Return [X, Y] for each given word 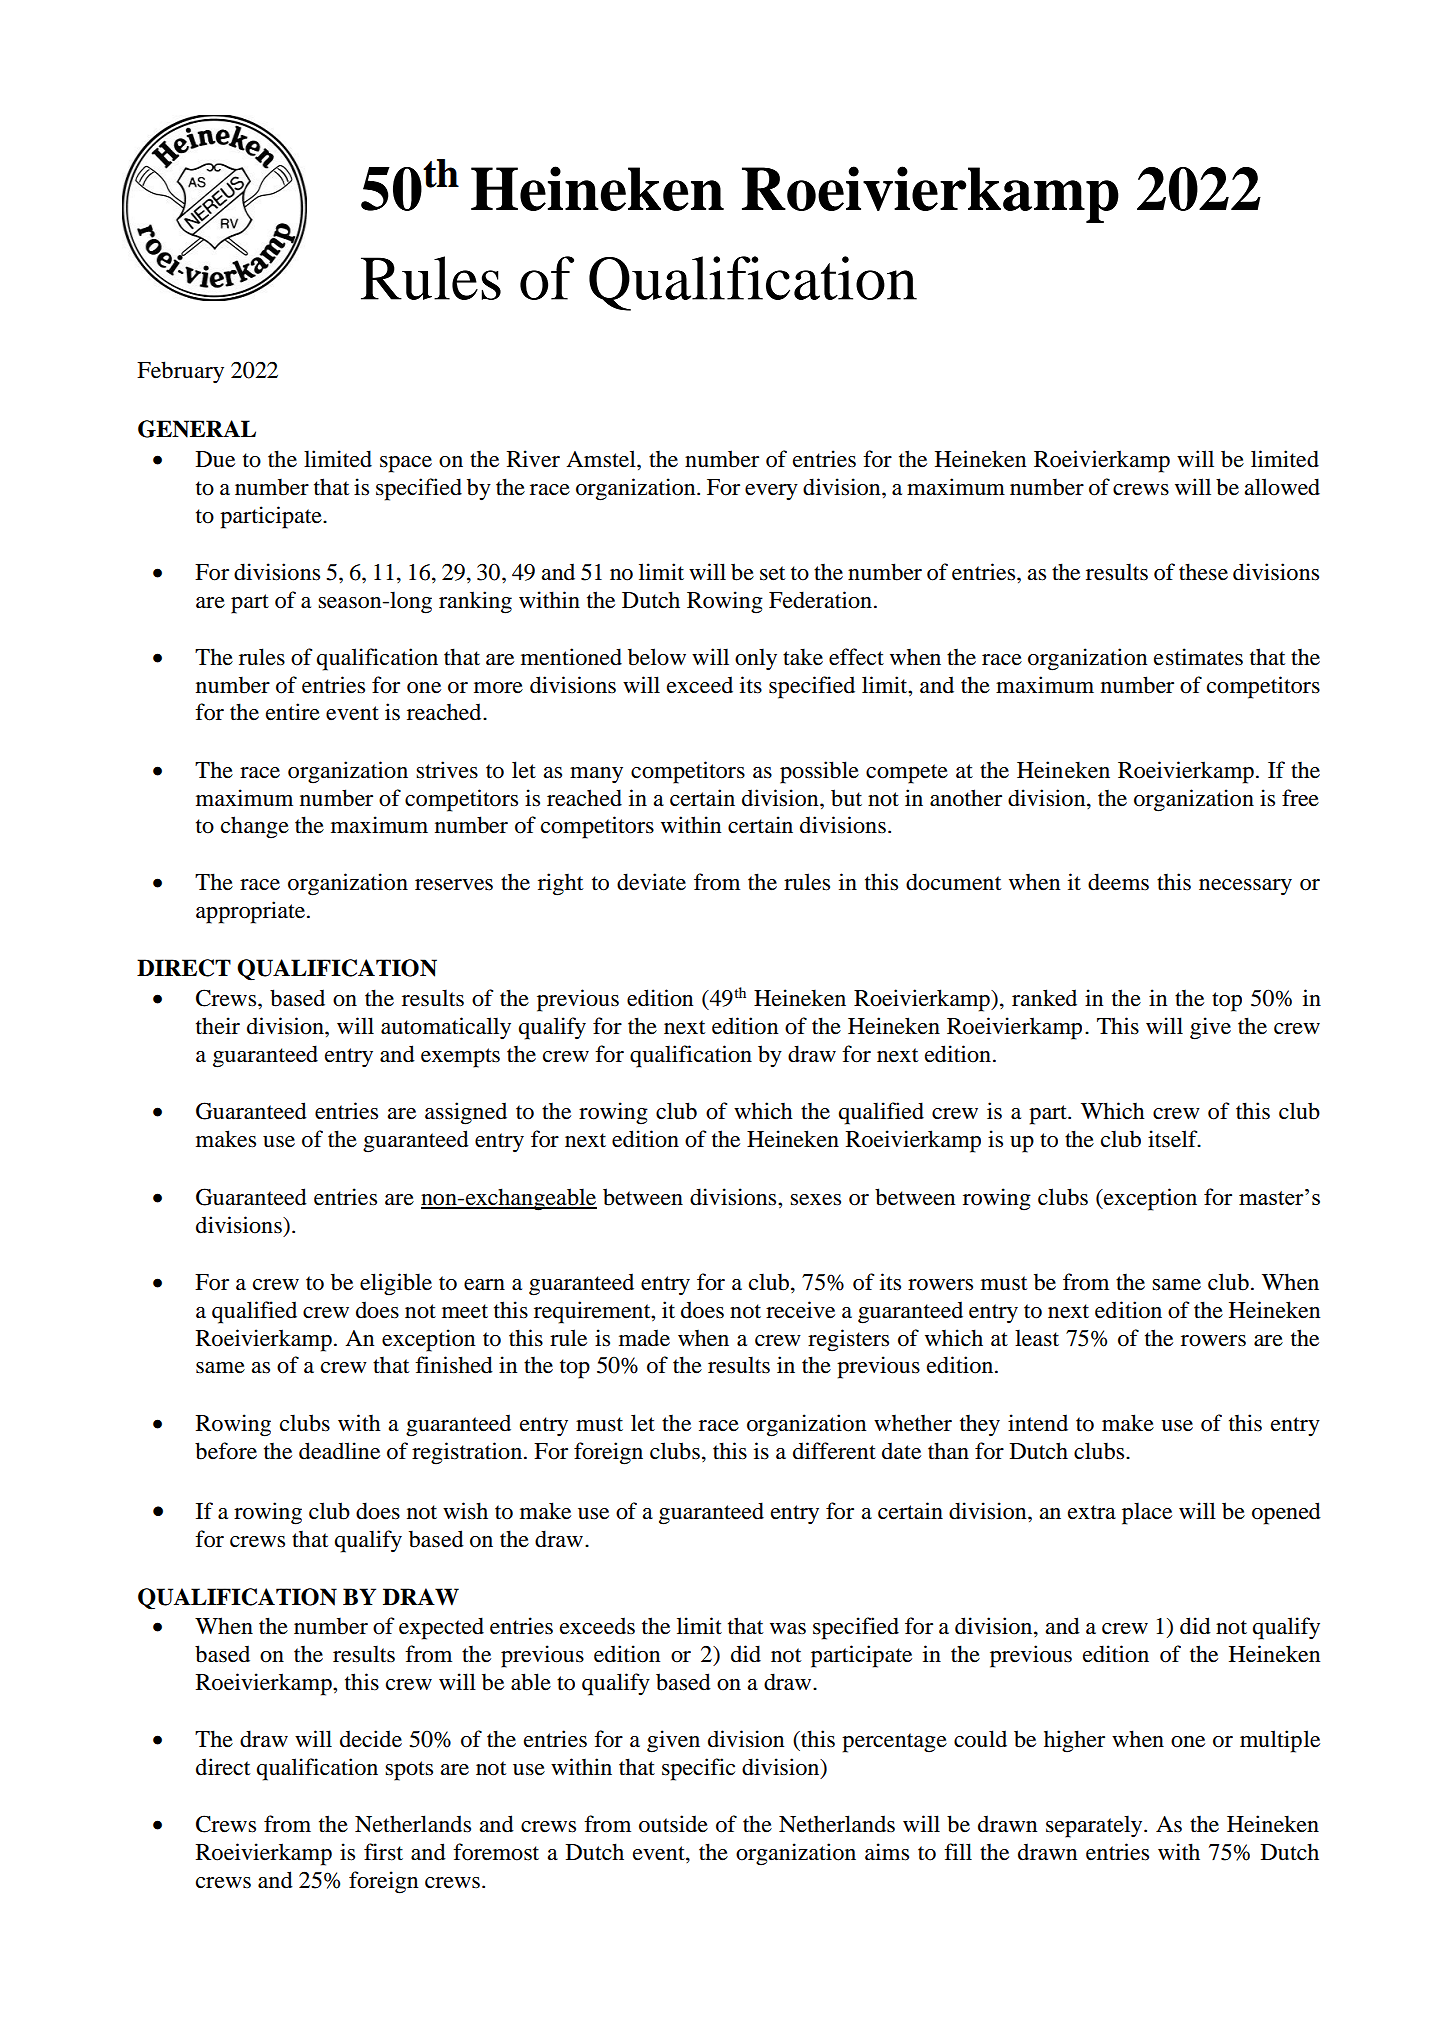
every [771, 492]
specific [698, 1769]
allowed [1282, 487]
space [406, 464]
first [383, 1852]
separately [1095, 1826]
